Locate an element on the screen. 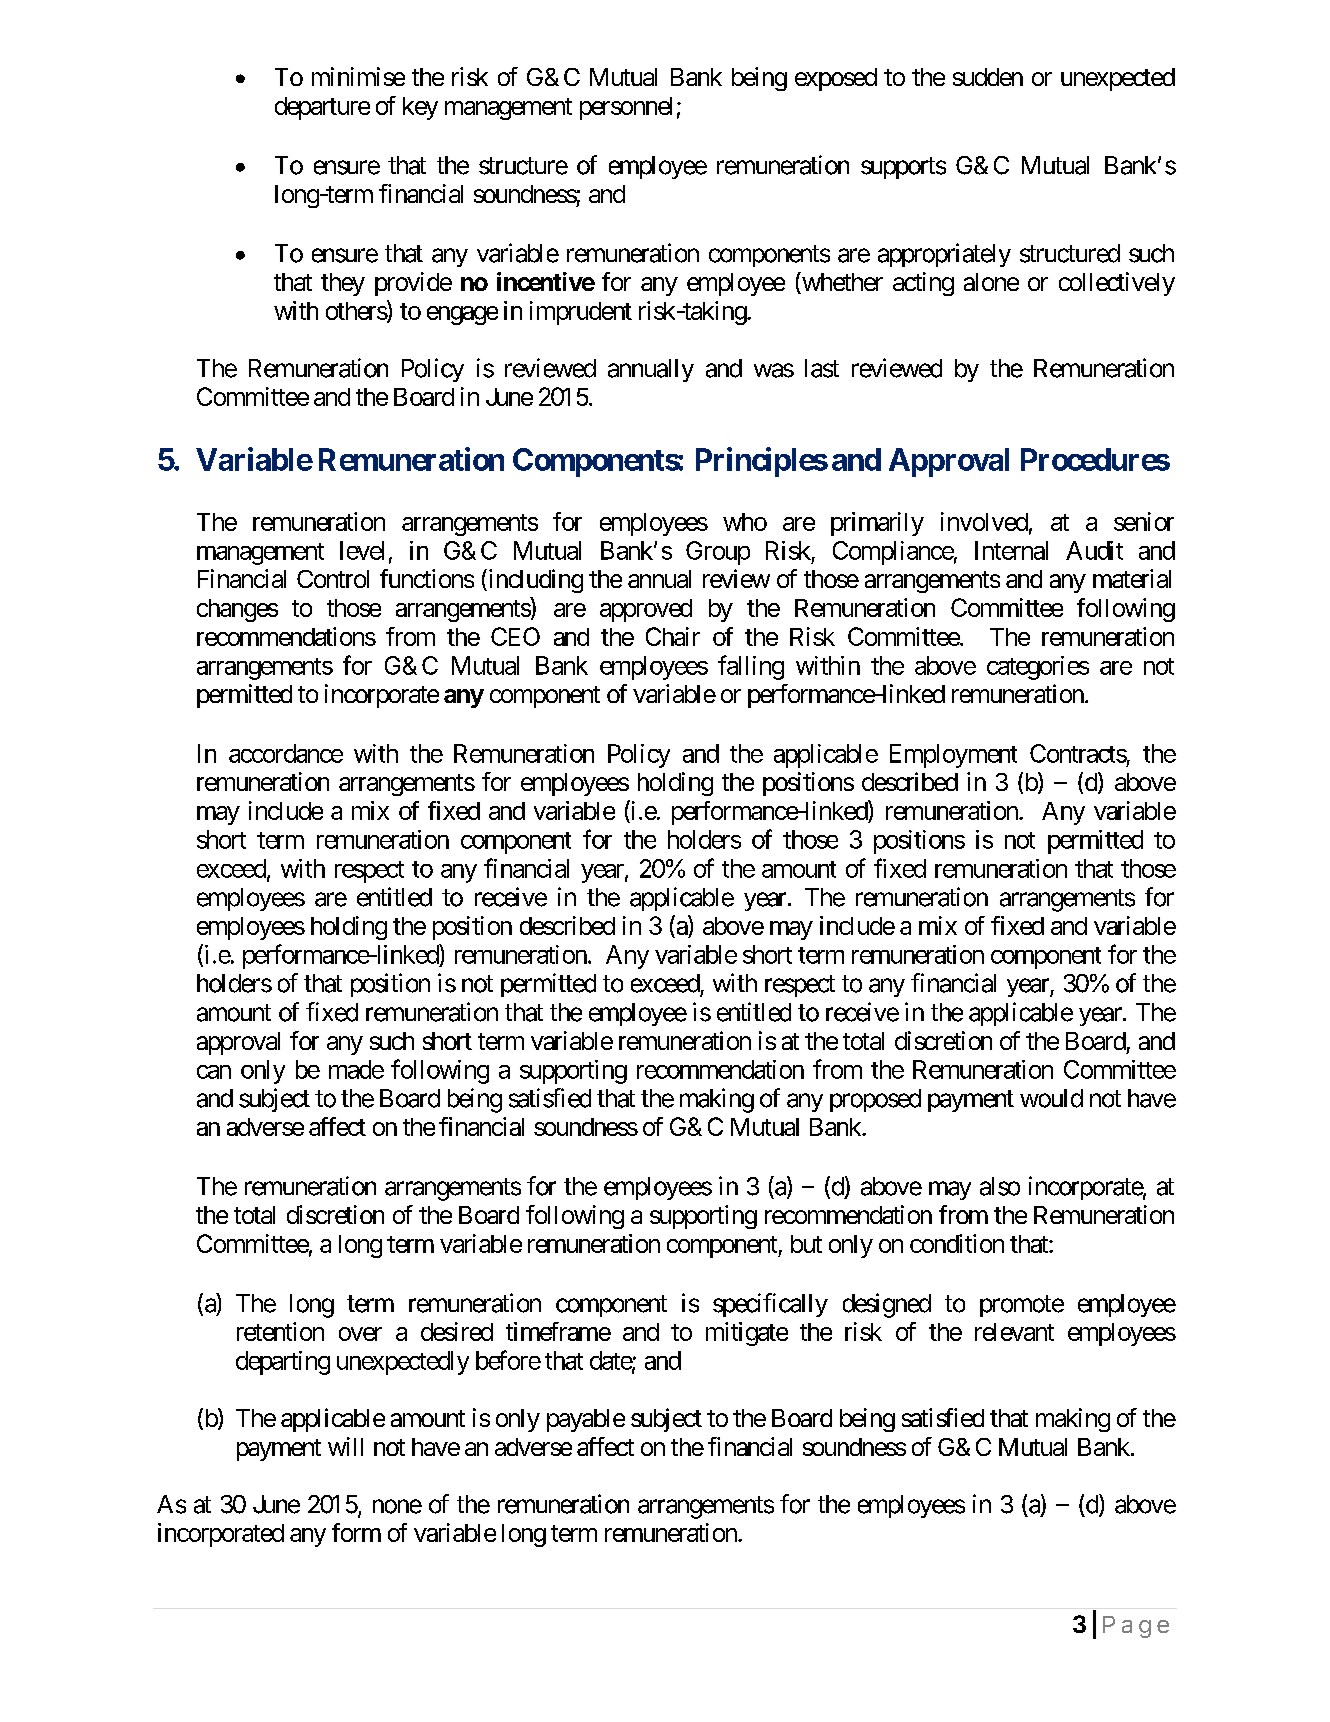 This screenshot has height=1722, width=1330. falling is located at coordinates (751, 667).
